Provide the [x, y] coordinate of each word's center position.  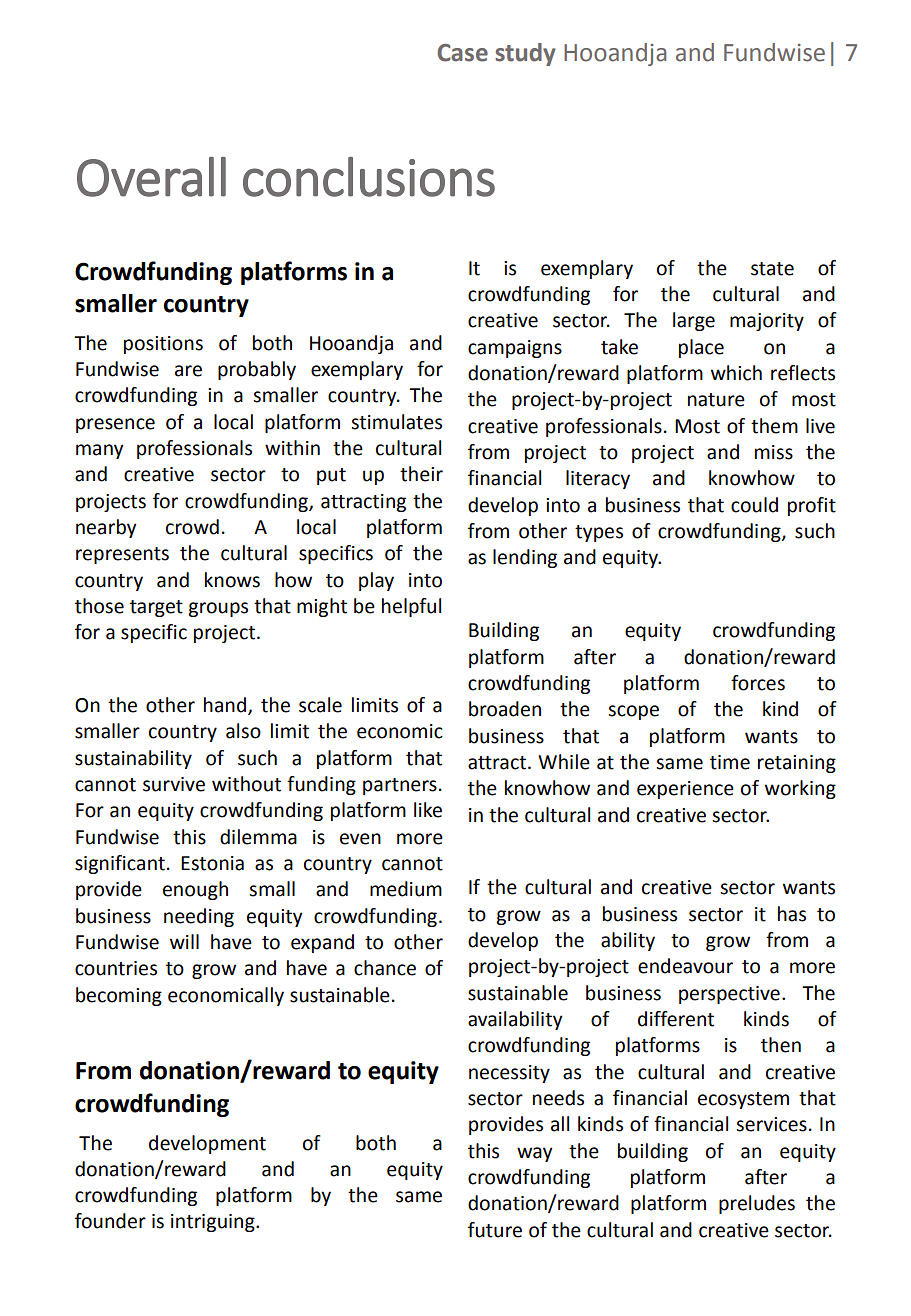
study [525, 54]
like [428, 810]
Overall [151, 177]
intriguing [214, 1223]
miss [774, 452]
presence [115, 425]
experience [685, 790]
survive [174, 784]
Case [463, 53]
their [421, 474]
